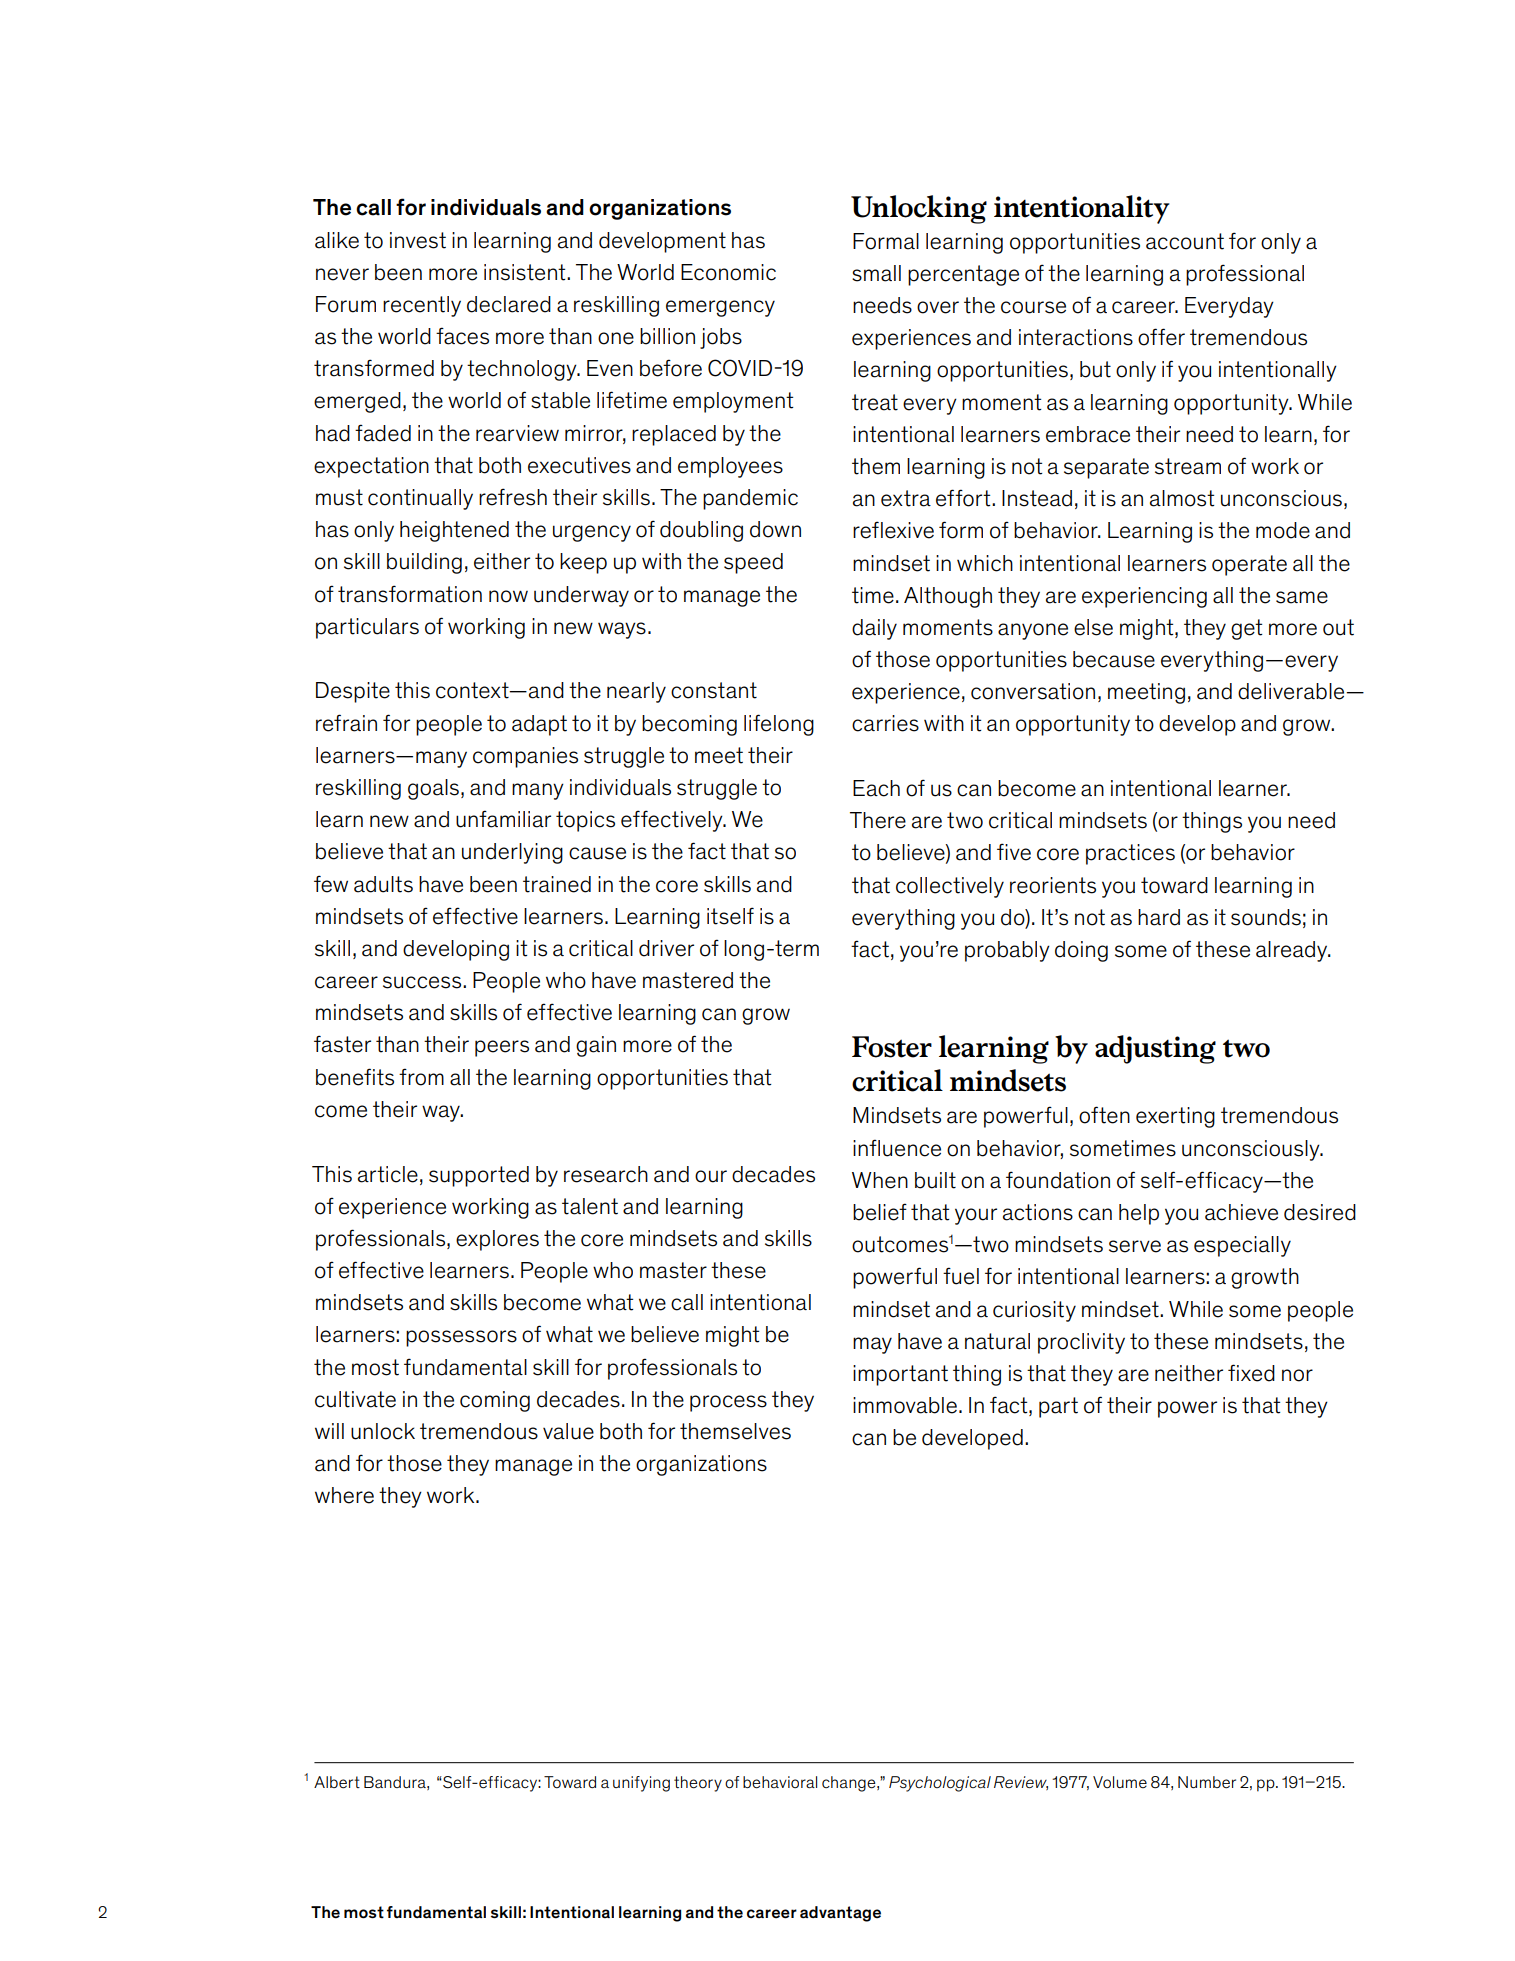 The height and width of the screenshot is (1961, 1515). What do you see at coordinates (337, 1782) in the screenshot?
I see `Albert` at bounding box center [337, 1782].
